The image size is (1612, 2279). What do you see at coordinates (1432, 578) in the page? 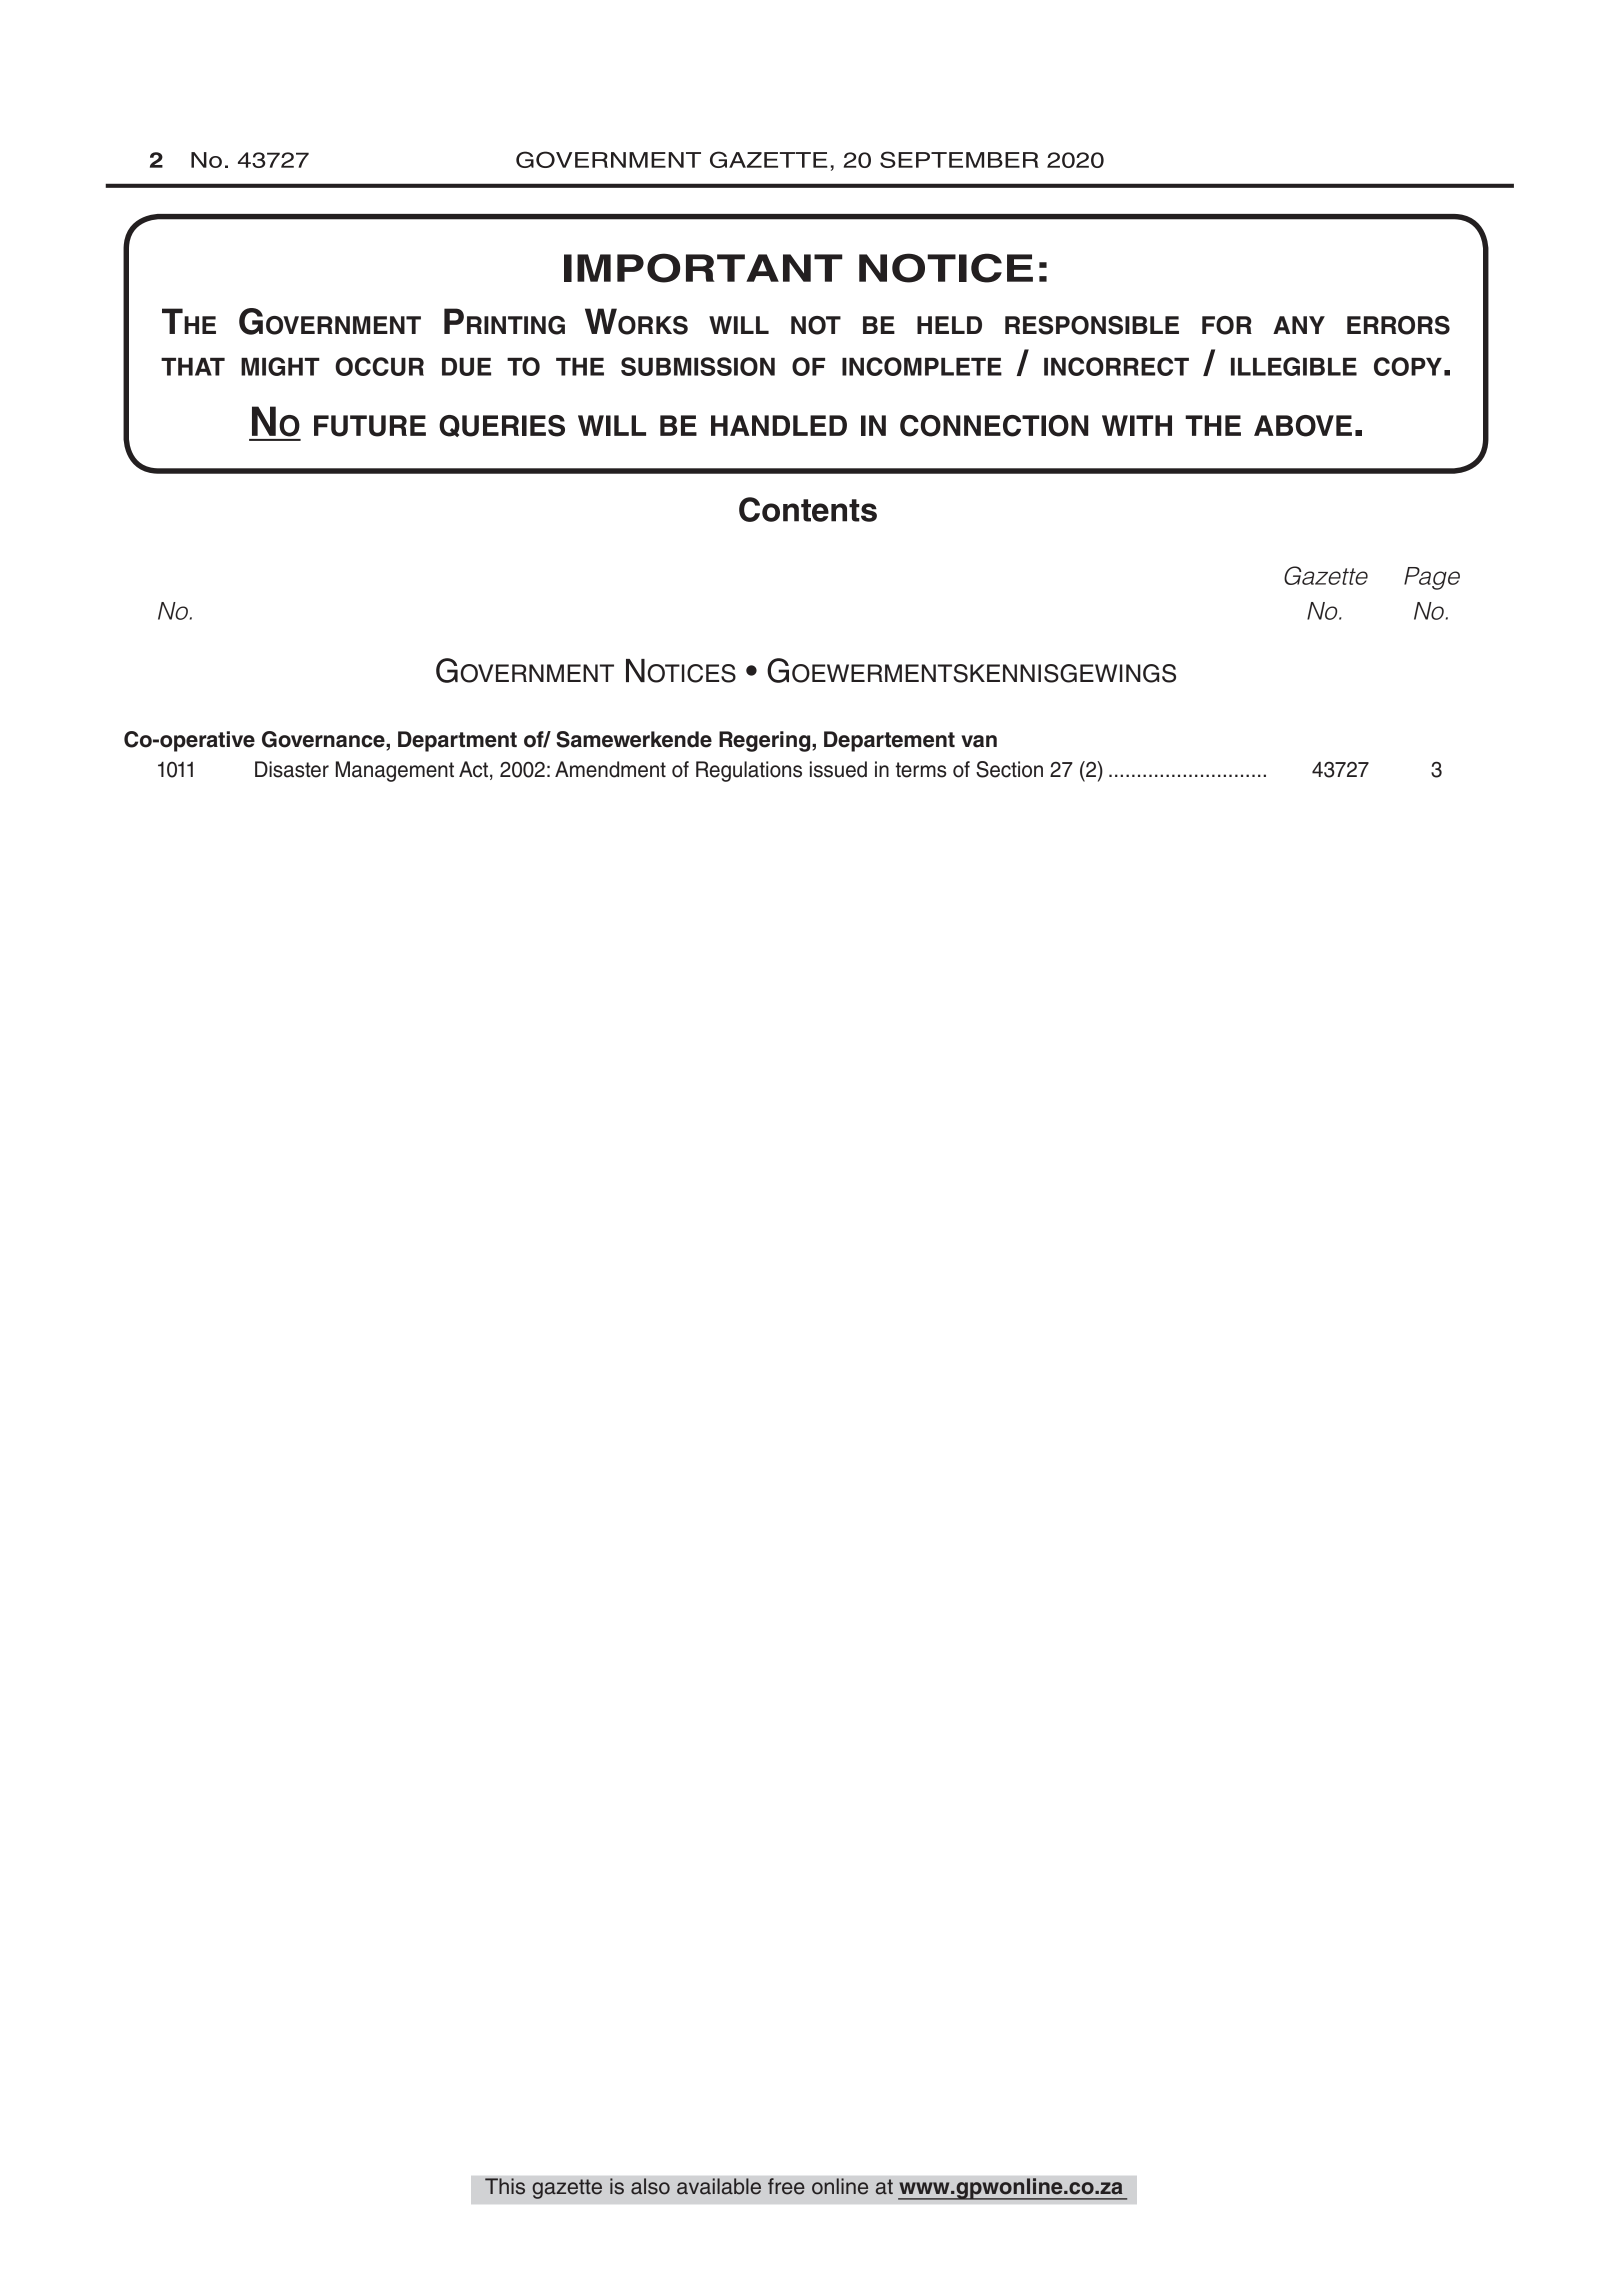
I see `Page` at bounding box center [1432, 578].
